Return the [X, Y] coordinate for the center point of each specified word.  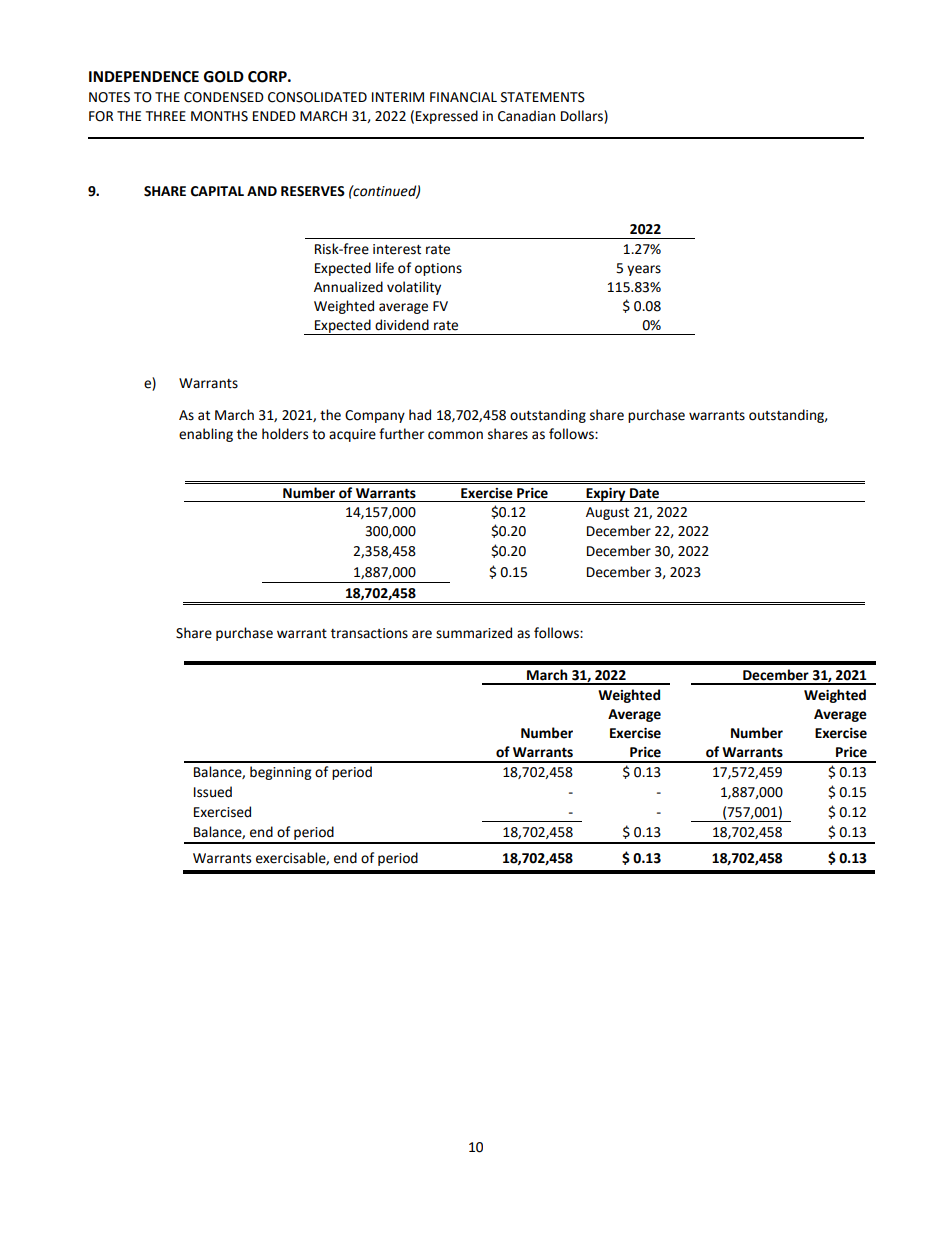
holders [285, 434]
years [644, 270]
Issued [213, 792]
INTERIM [398, 97]
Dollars [583, 117]
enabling [206, 435]
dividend [402, 325]
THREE [166, 116]
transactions [369, 633]
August [607, 513]
